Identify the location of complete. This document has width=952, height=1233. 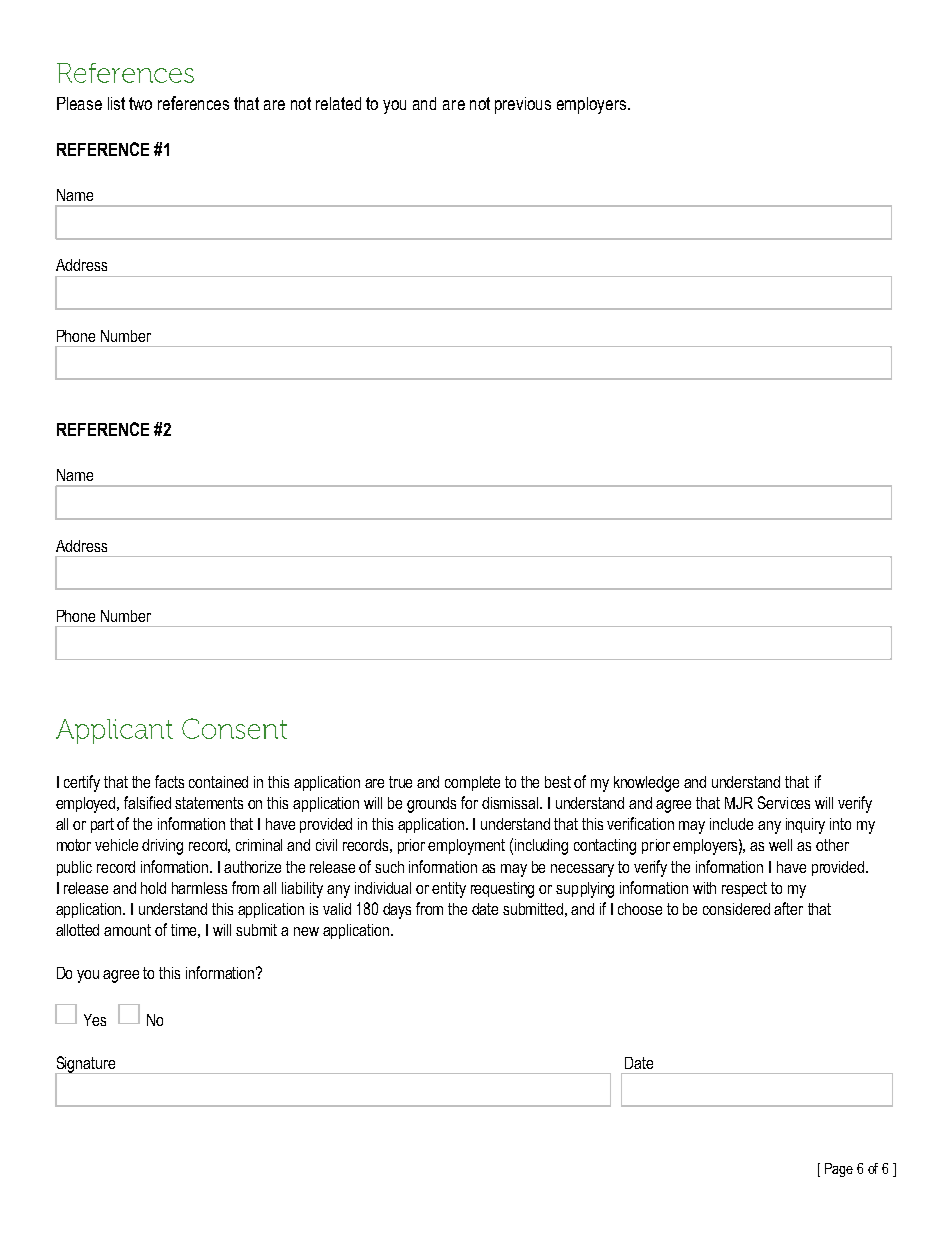
(472, 783).
